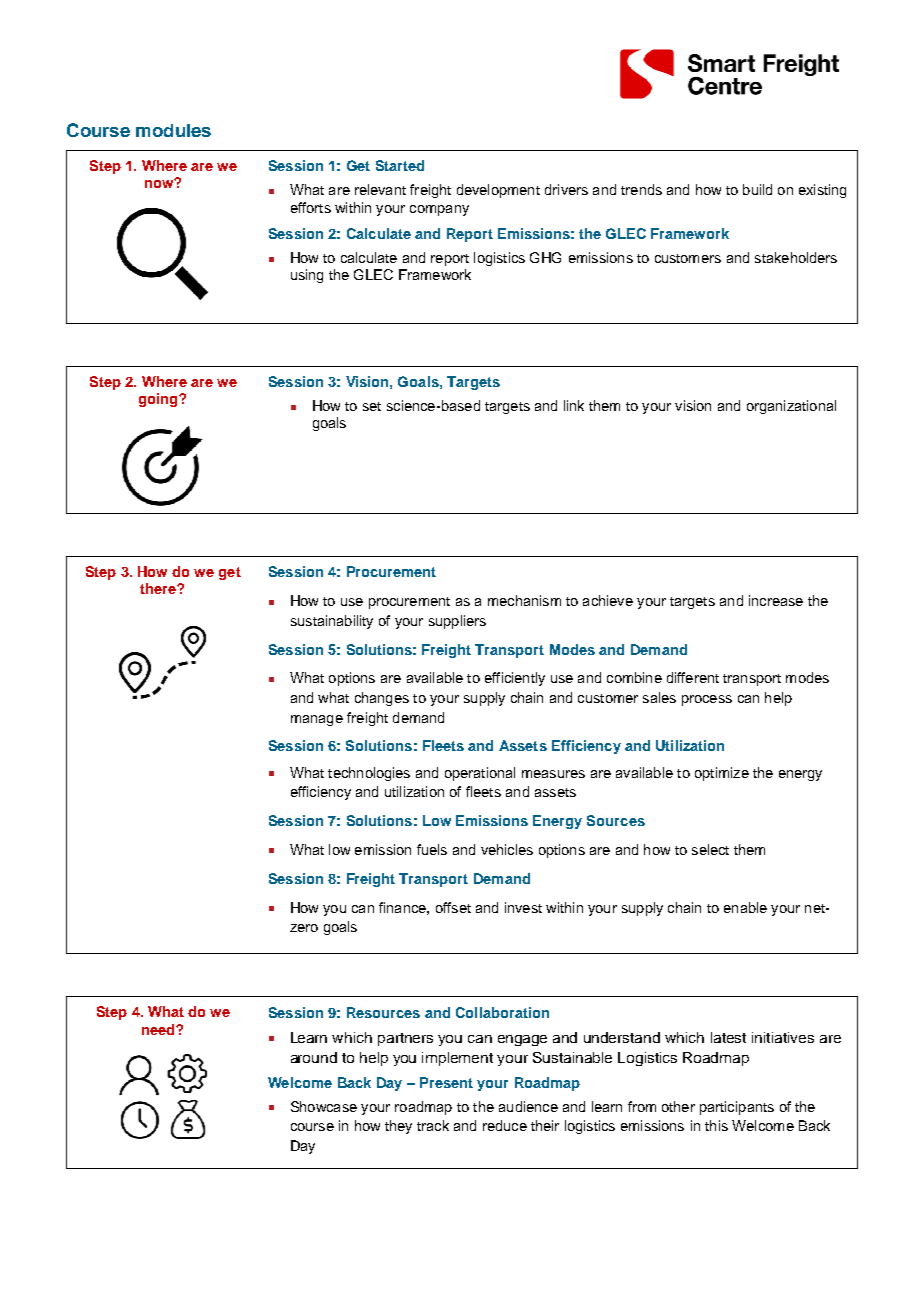  Describe the element at coordinates (722, 774) in the screenshot. I see `optimize` at that location.
